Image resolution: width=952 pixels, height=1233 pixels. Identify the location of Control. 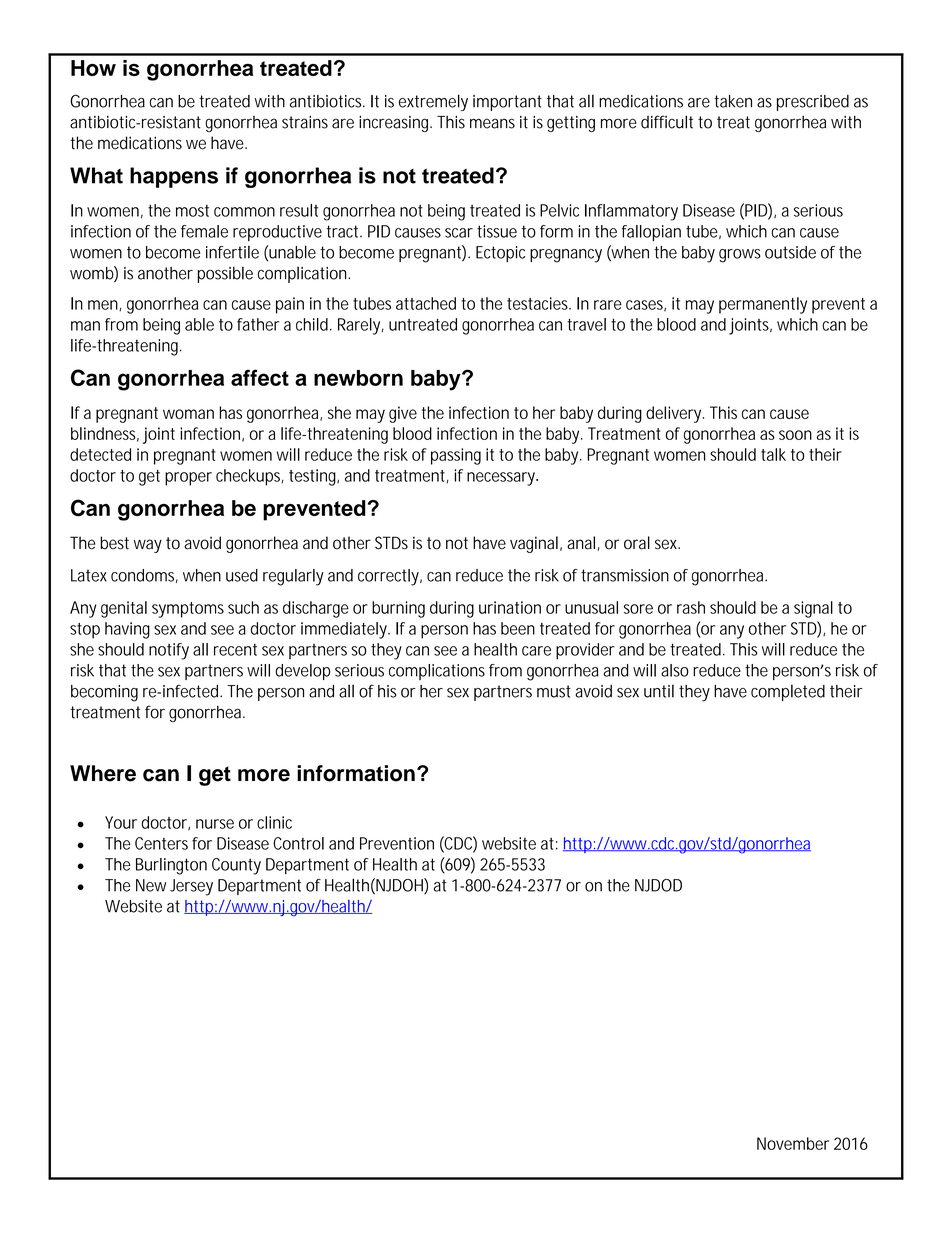
(298, 843).
